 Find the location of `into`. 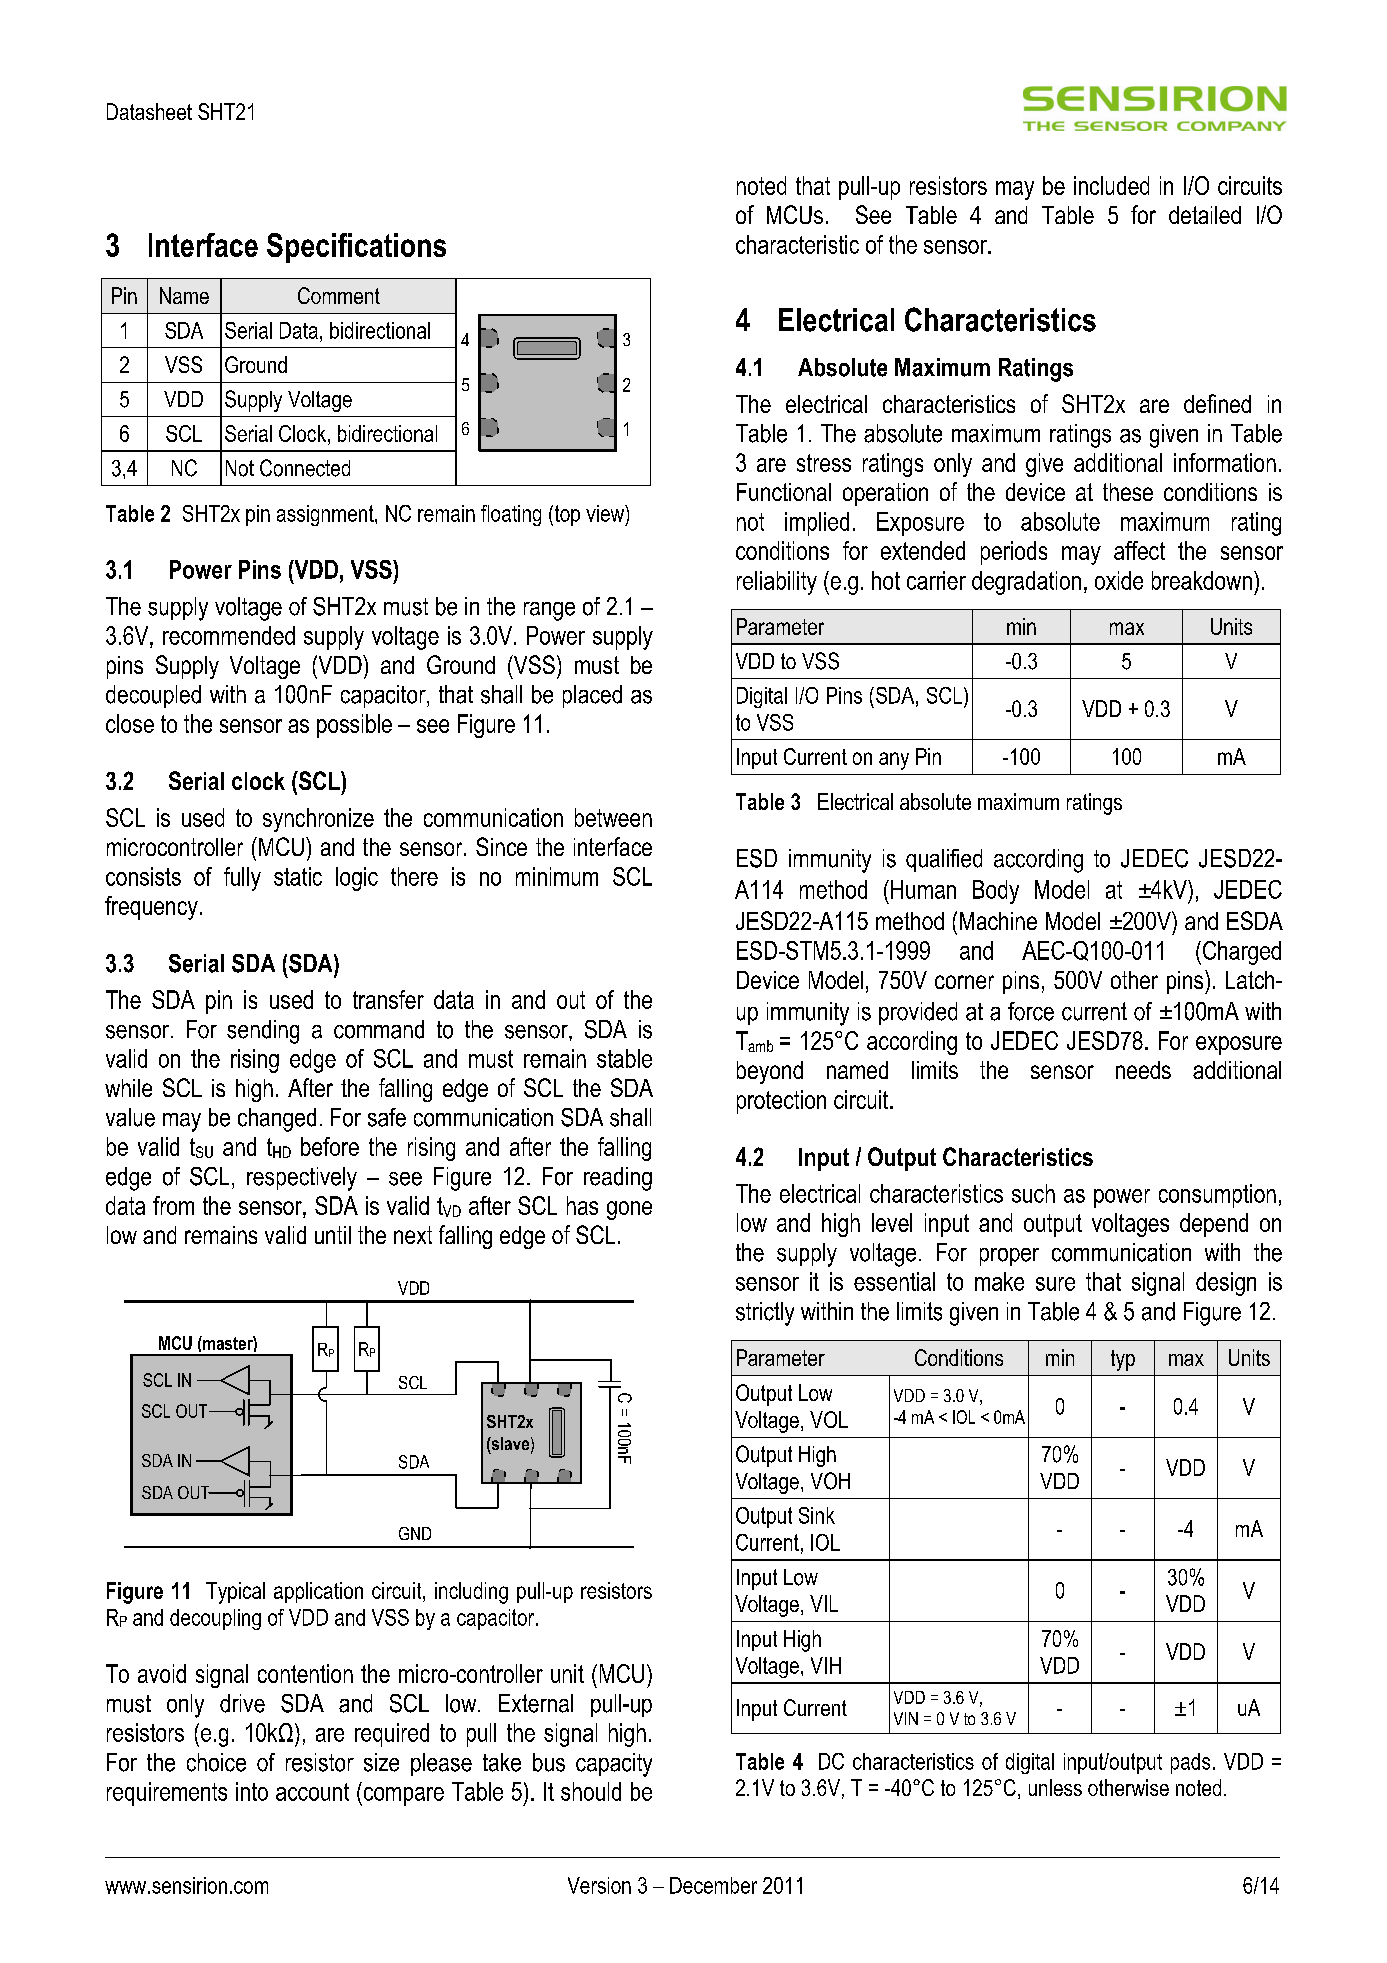

into is located at coordinates (252, 1791).
